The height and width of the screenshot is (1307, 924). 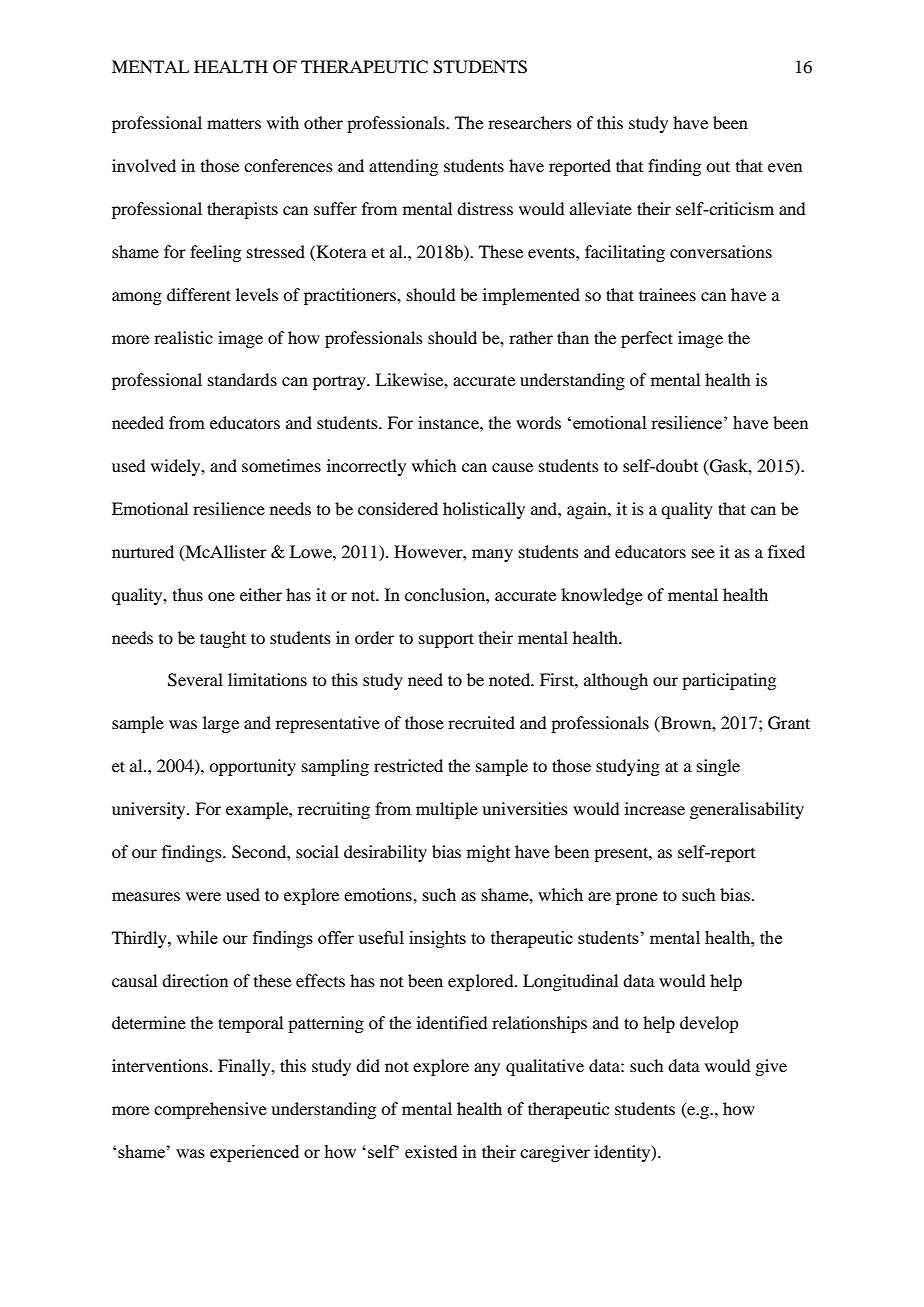 What do you see at coordinates (210, 1110) in the screenshot?
I see `comprehensive` at bounding box center [210, 1110].
